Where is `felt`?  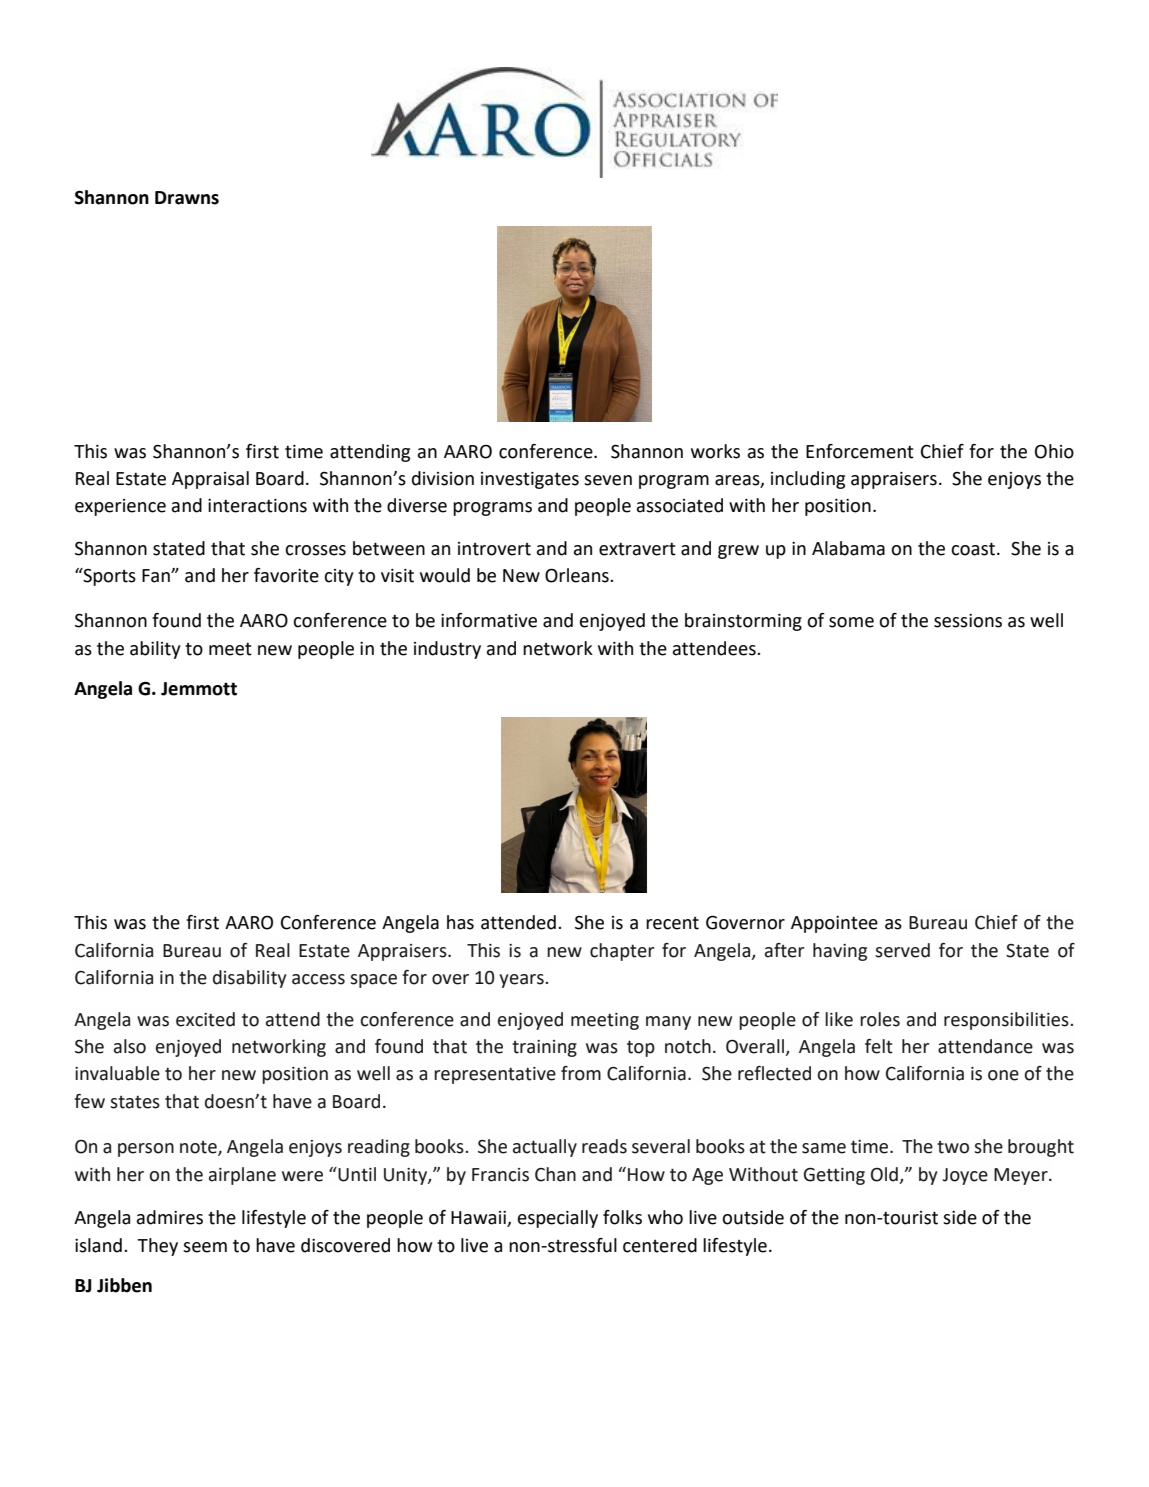
felt is located at coordinates (879, 1046).
